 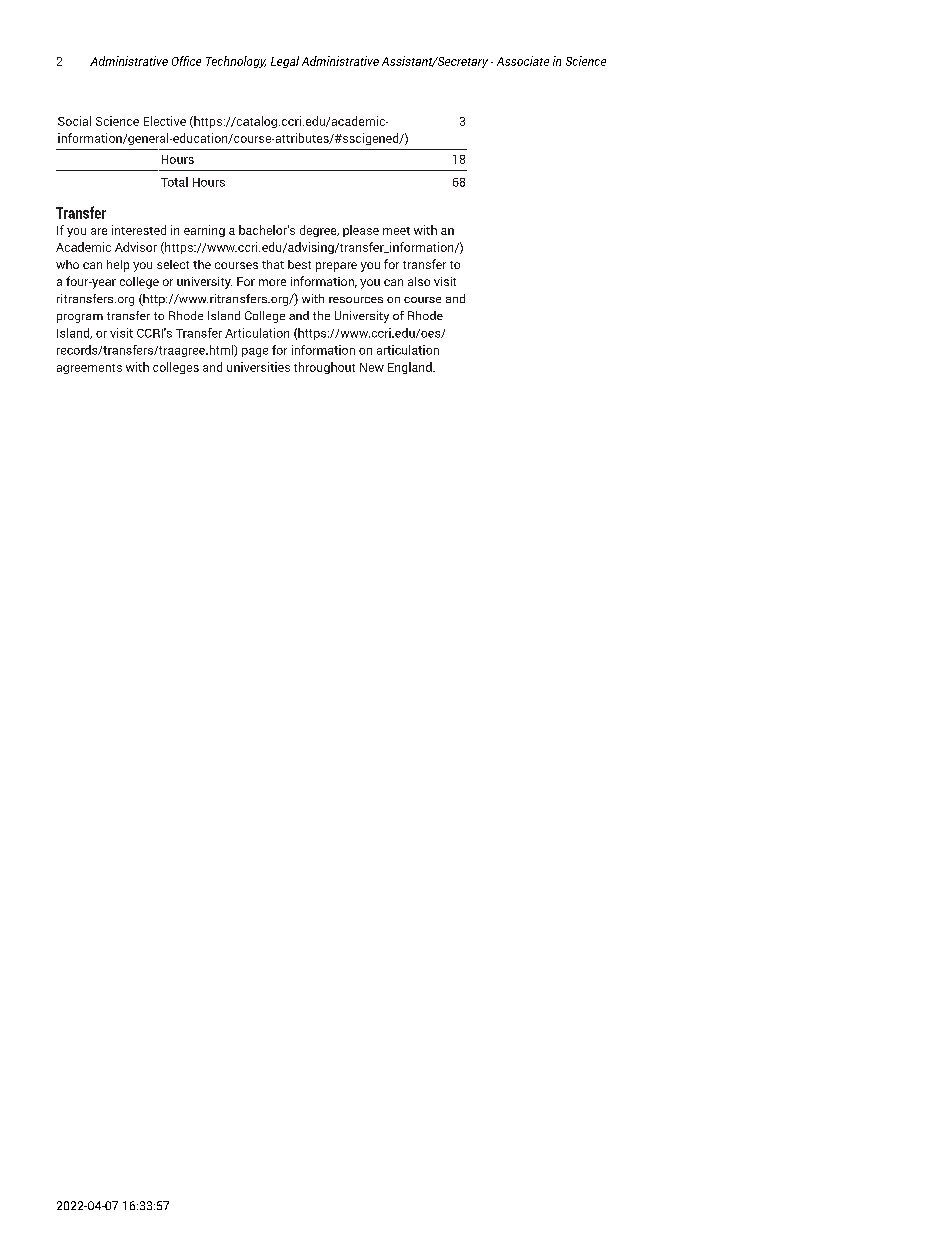 What do you see at coordinates (396, 231) in the screenshot?
I see `meet` at bounding box center [396, 231].
